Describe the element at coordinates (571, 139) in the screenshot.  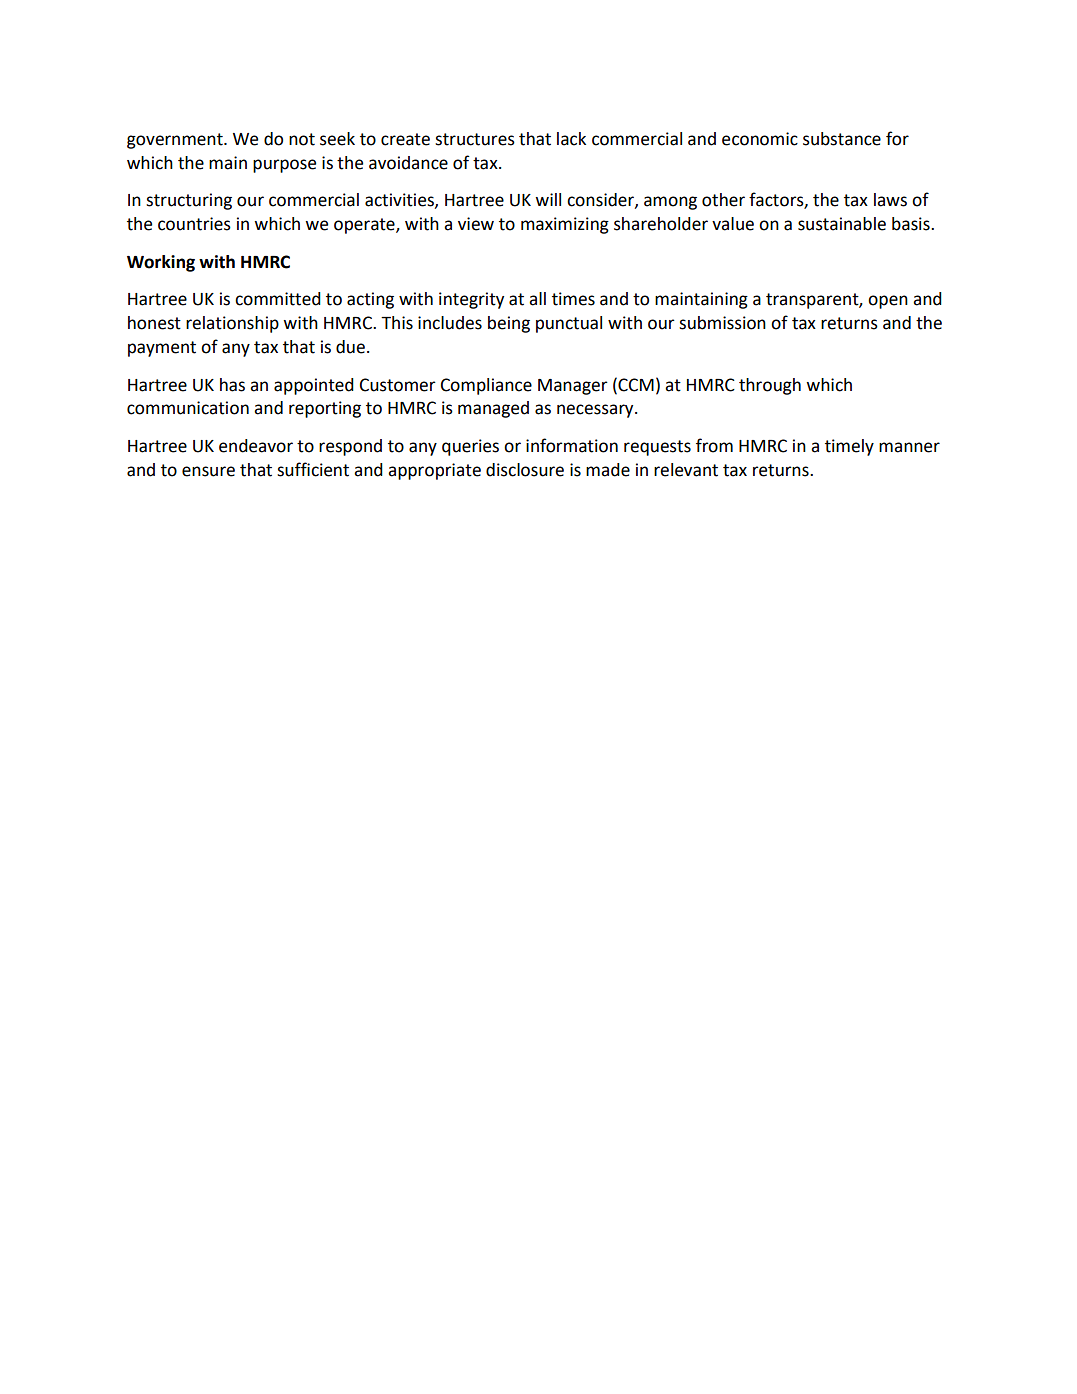
I see `lack` at that location.
